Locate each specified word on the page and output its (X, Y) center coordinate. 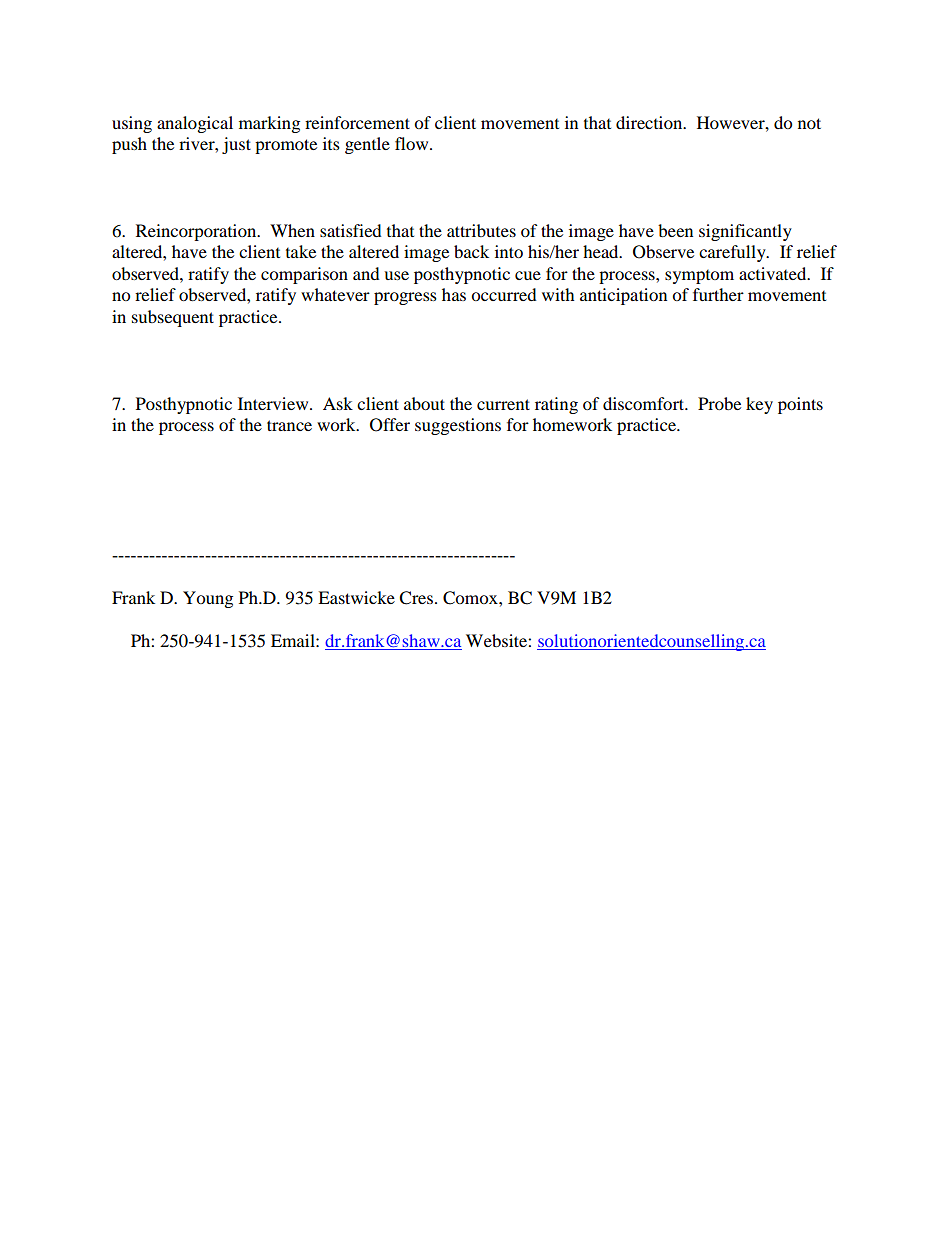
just (236, 145)
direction (650, 122)
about (424, 403)
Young (208, 599)
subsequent (173, 318)
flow (413, 143)
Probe (719, 403)
